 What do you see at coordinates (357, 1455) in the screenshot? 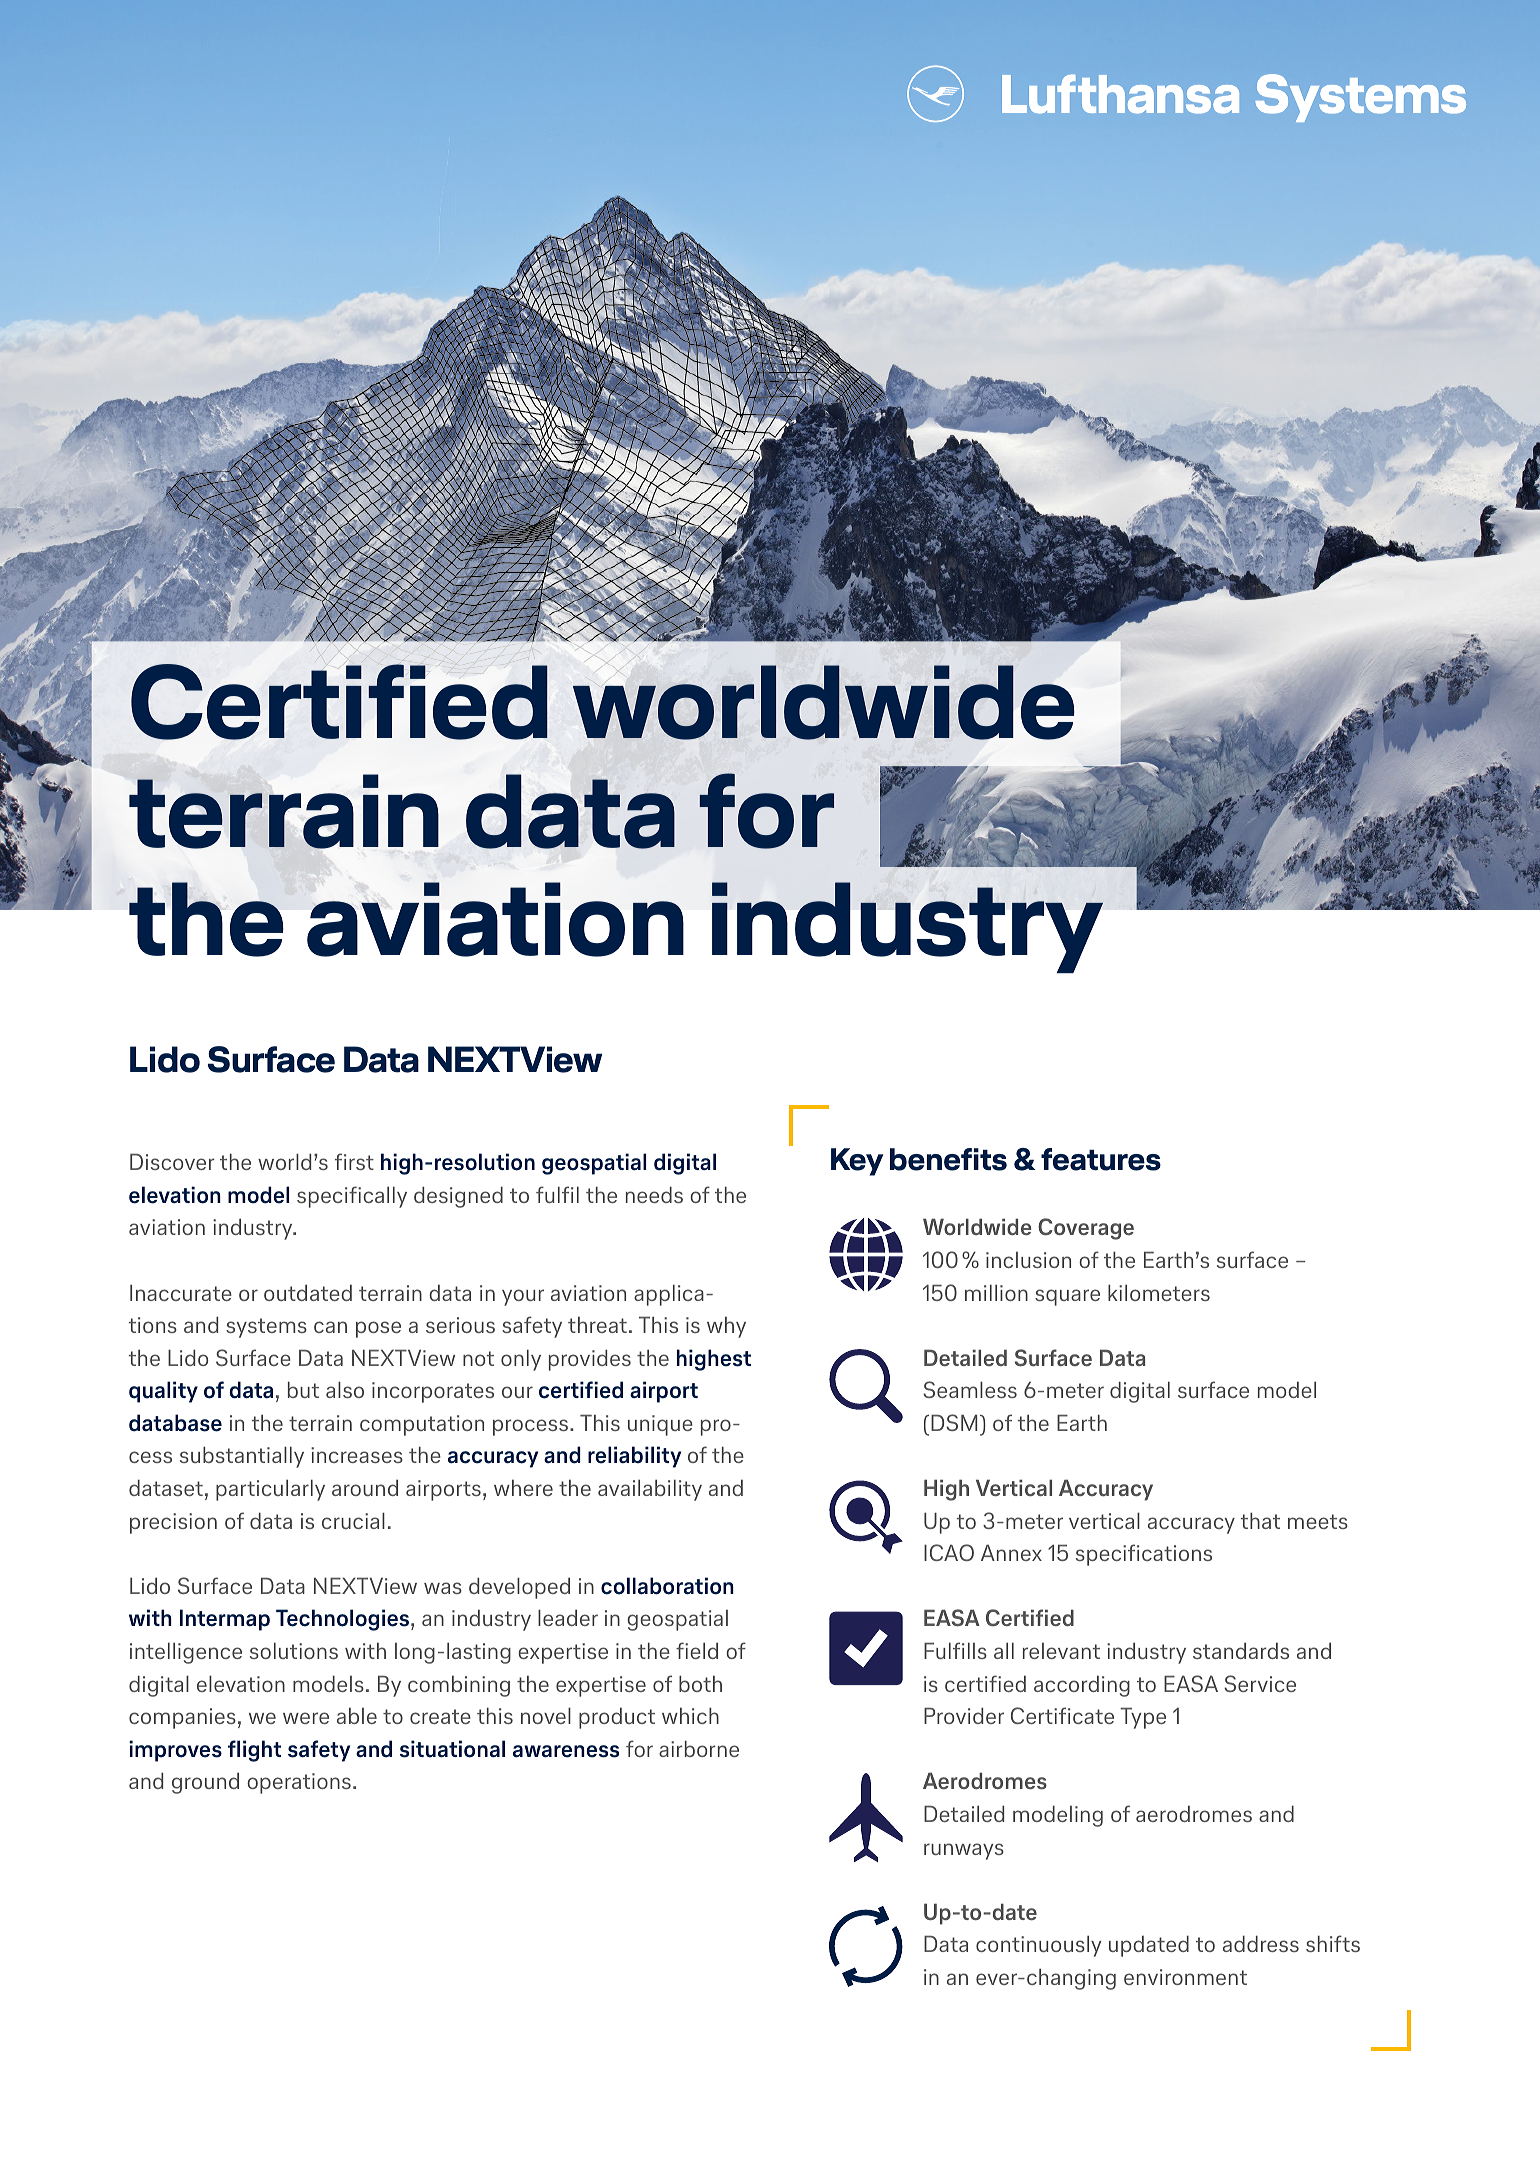
I see `increases` at bounding box center [357, 1455].
